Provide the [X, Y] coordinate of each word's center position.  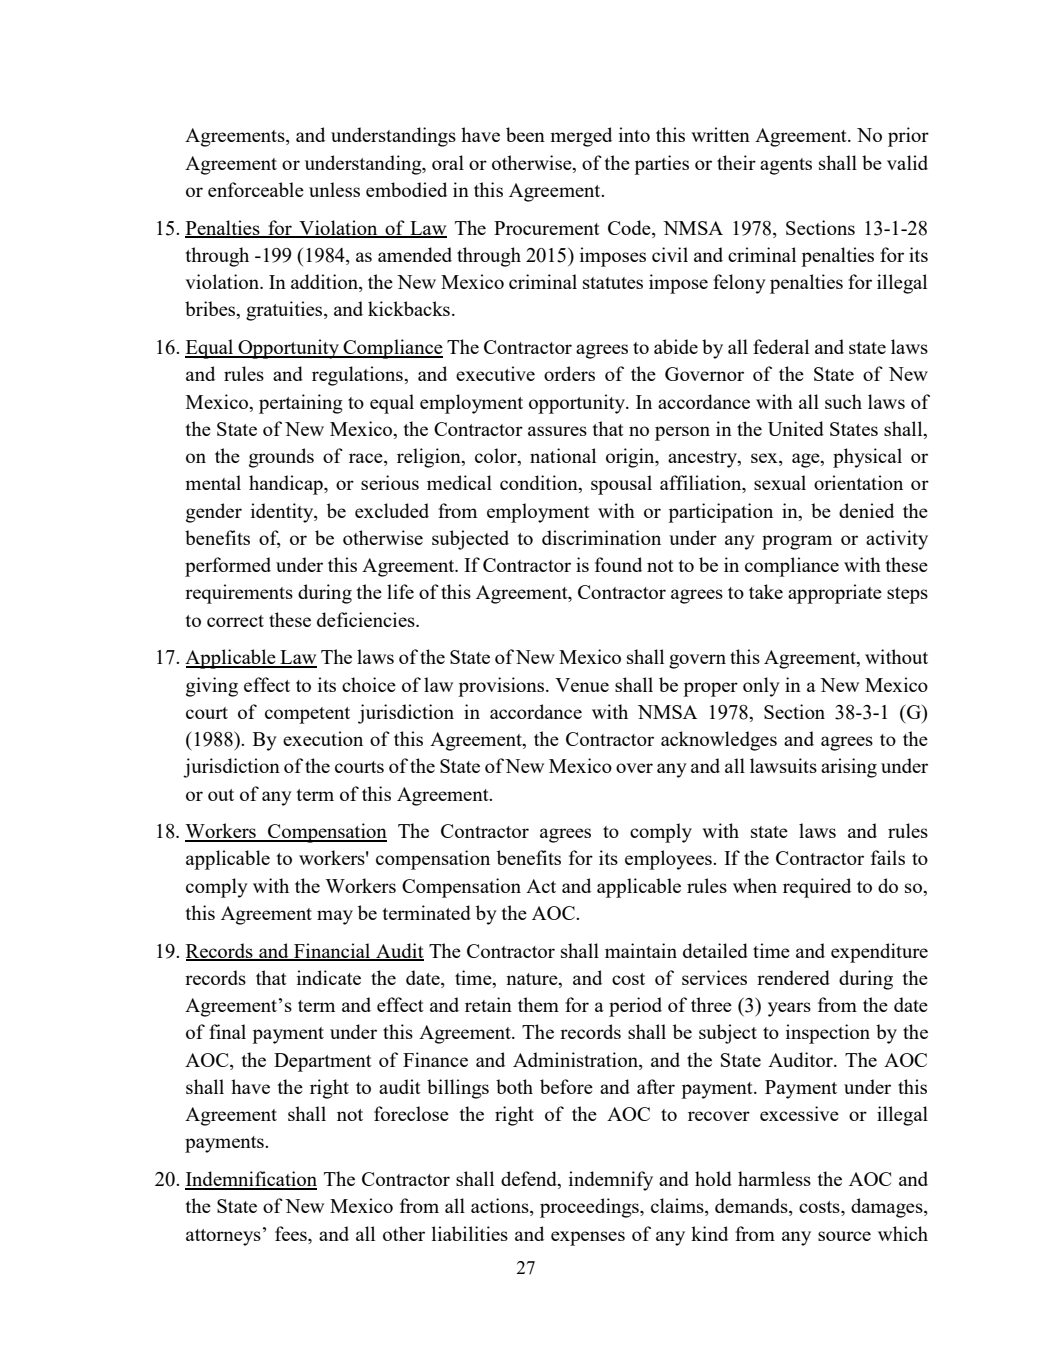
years [789, 1009]
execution [323, 738]
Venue [582, 685]
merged [581, 137]
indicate [329, 977]
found [618, 564]
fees [292, 1233]
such [843, 401]
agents [786, 166]
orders [569, 373]
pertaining [301, 404]
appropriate [835, 594]
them [538, 1004]
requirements [239, 594]
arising [849, 768]
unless [334, 189]
